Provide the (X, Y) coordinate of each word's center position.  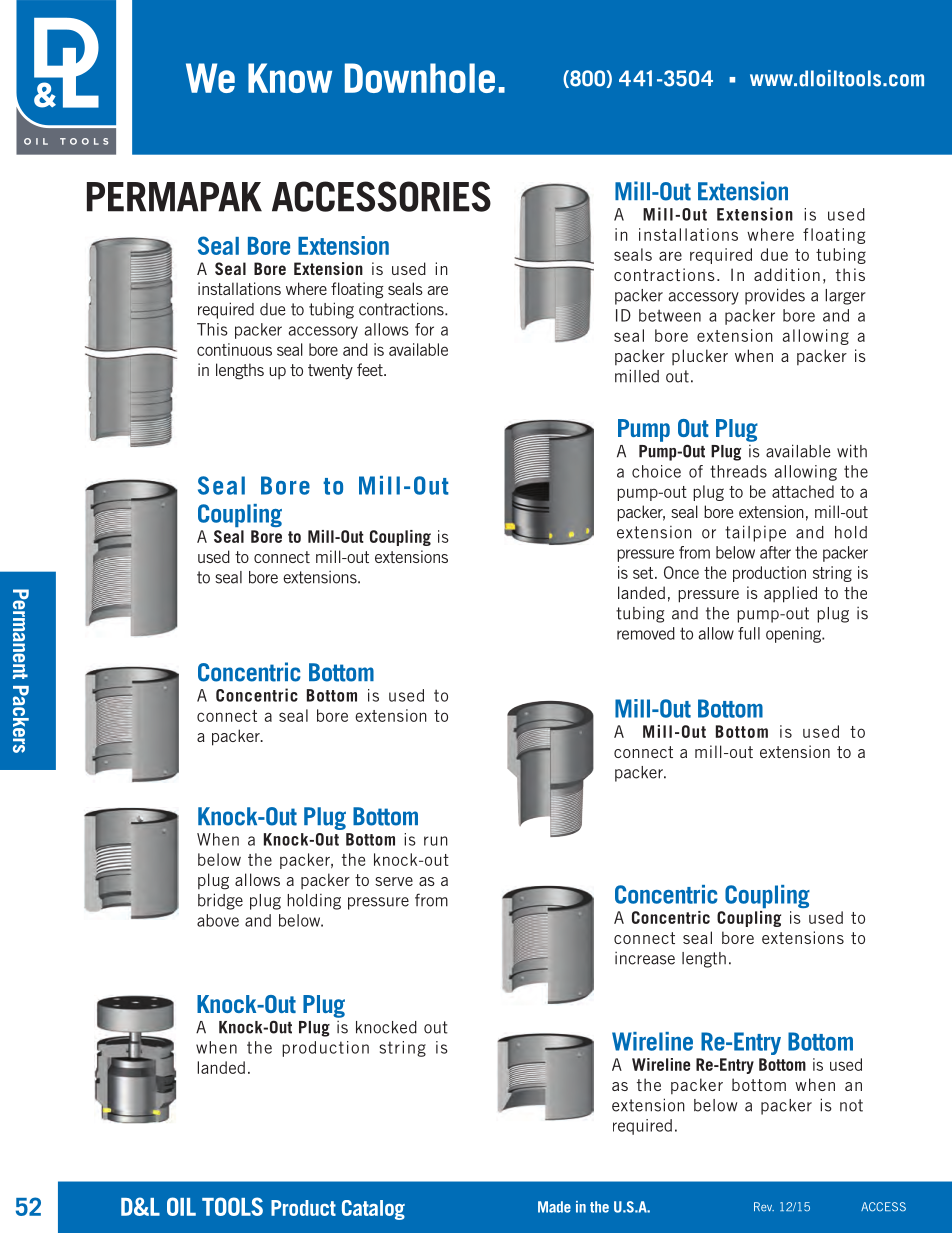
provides (775, 296)
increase (645, 958)
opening (795, 635)
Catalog (373, 1210)
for (424, 329)
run (436, 841)
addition (787, 274)
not (851, 1105)
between (670, 315)
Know (290, 78)
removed (646, 633)
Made (554, 1207)
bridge (220, 901)
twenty (330, 372)
